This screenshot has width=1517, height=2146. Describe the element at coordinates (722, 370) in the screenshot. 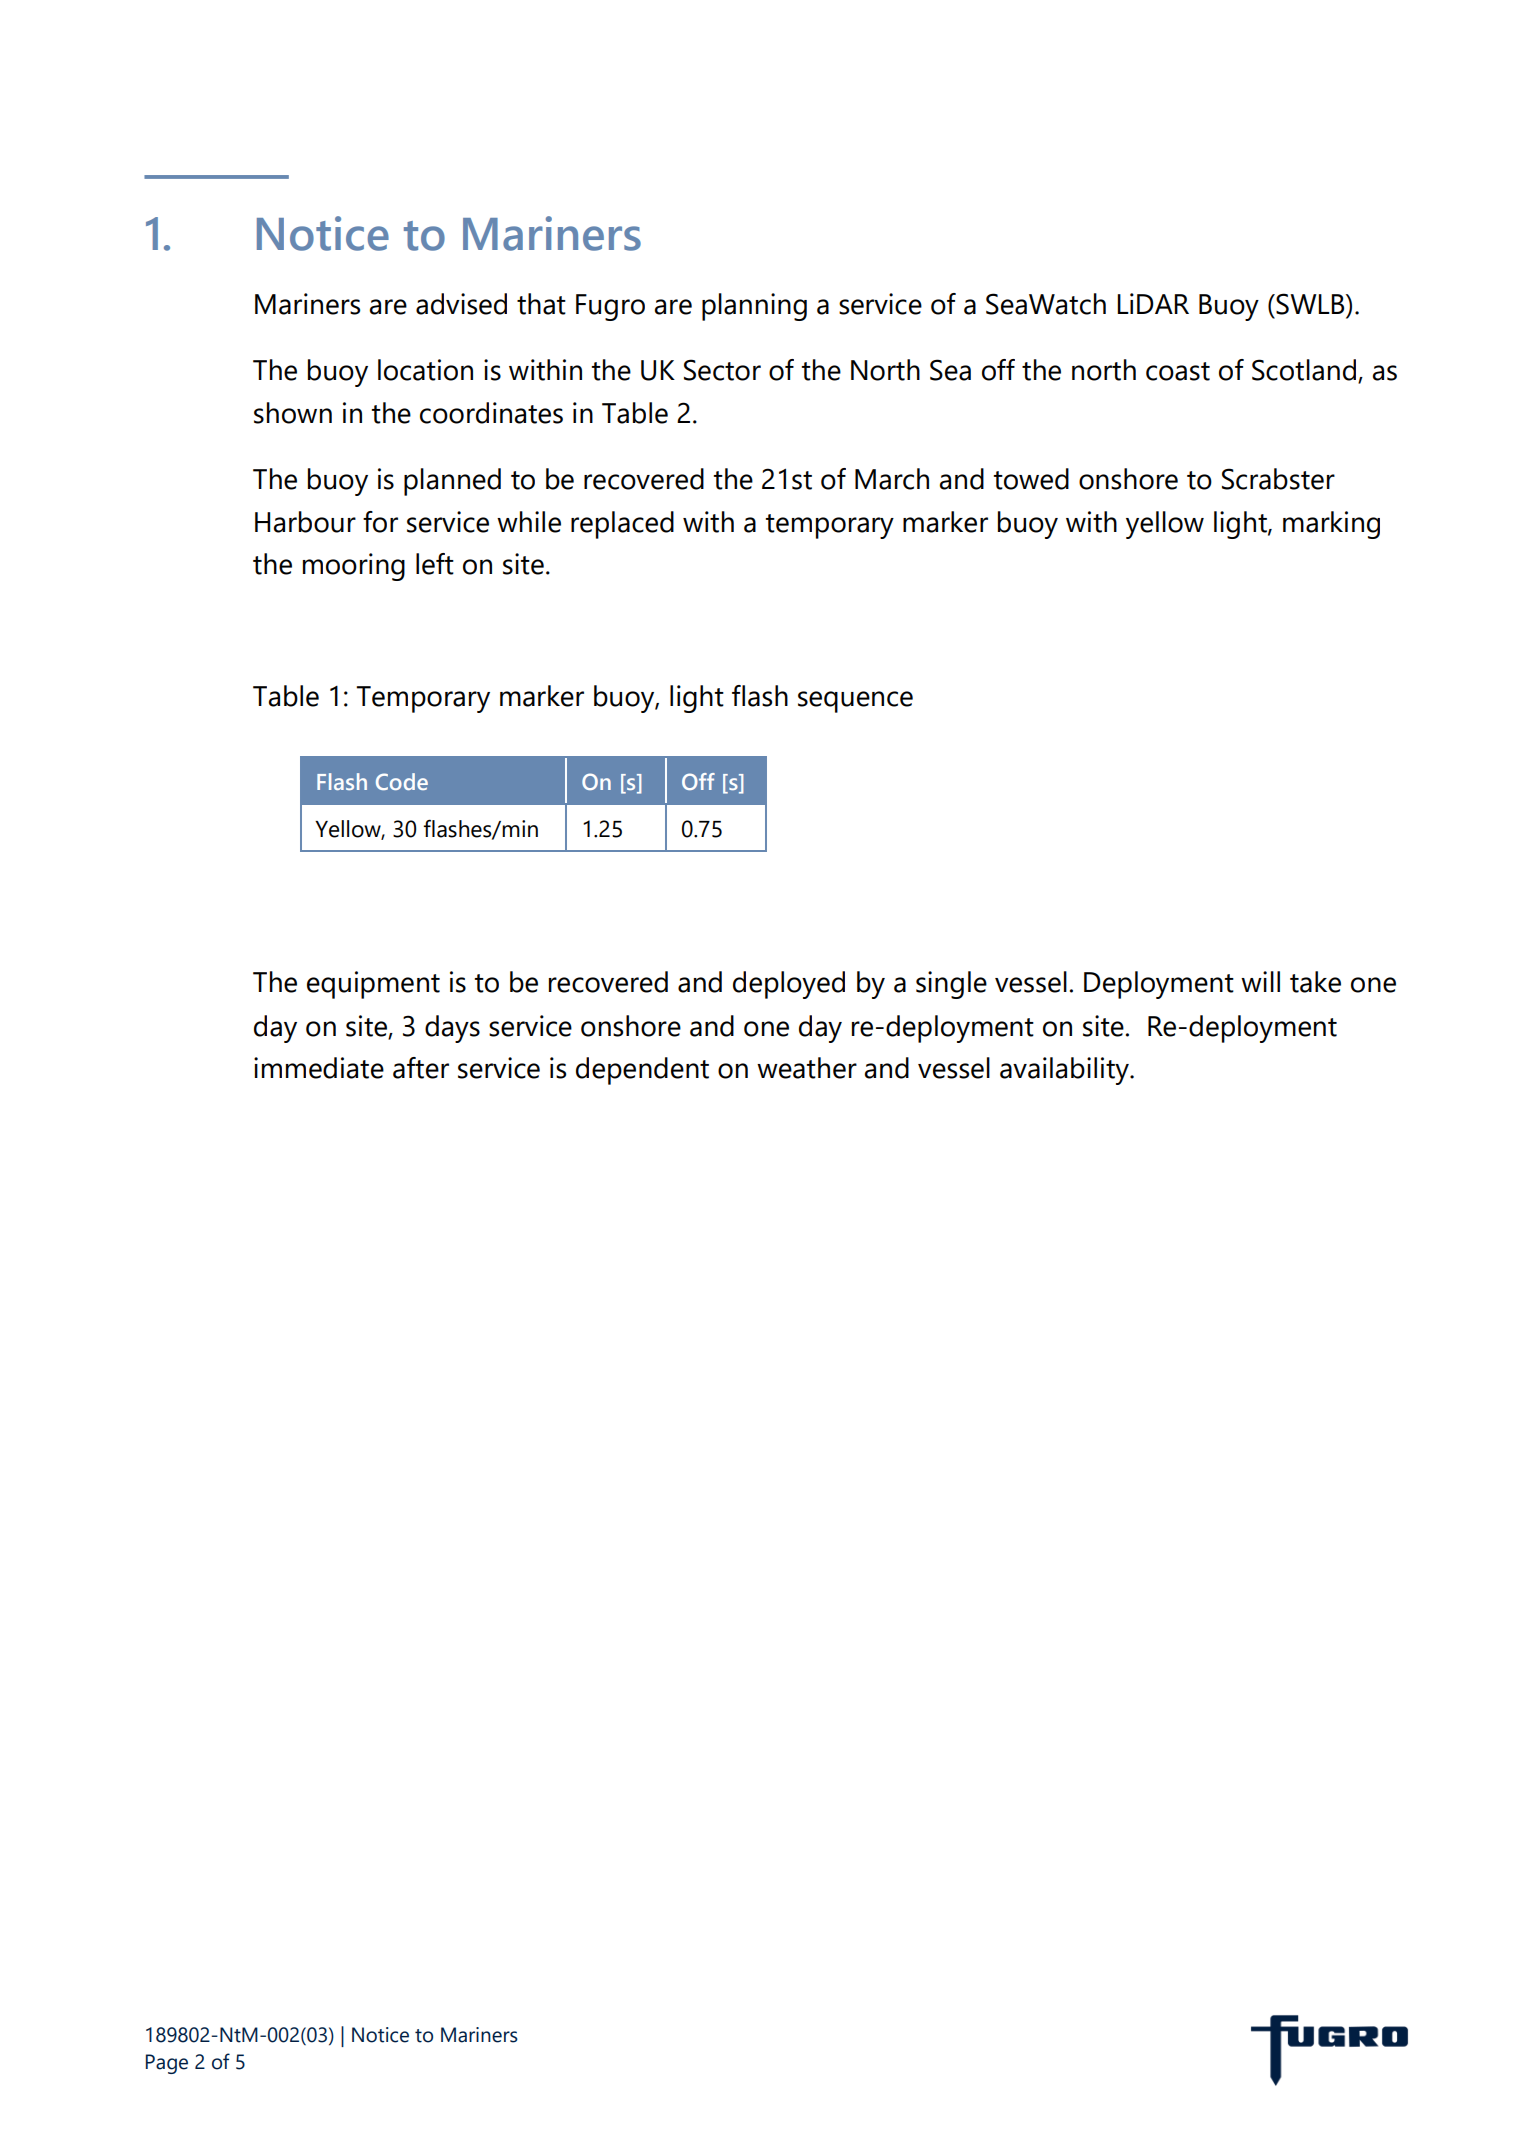

I see `Sector` at that location.
